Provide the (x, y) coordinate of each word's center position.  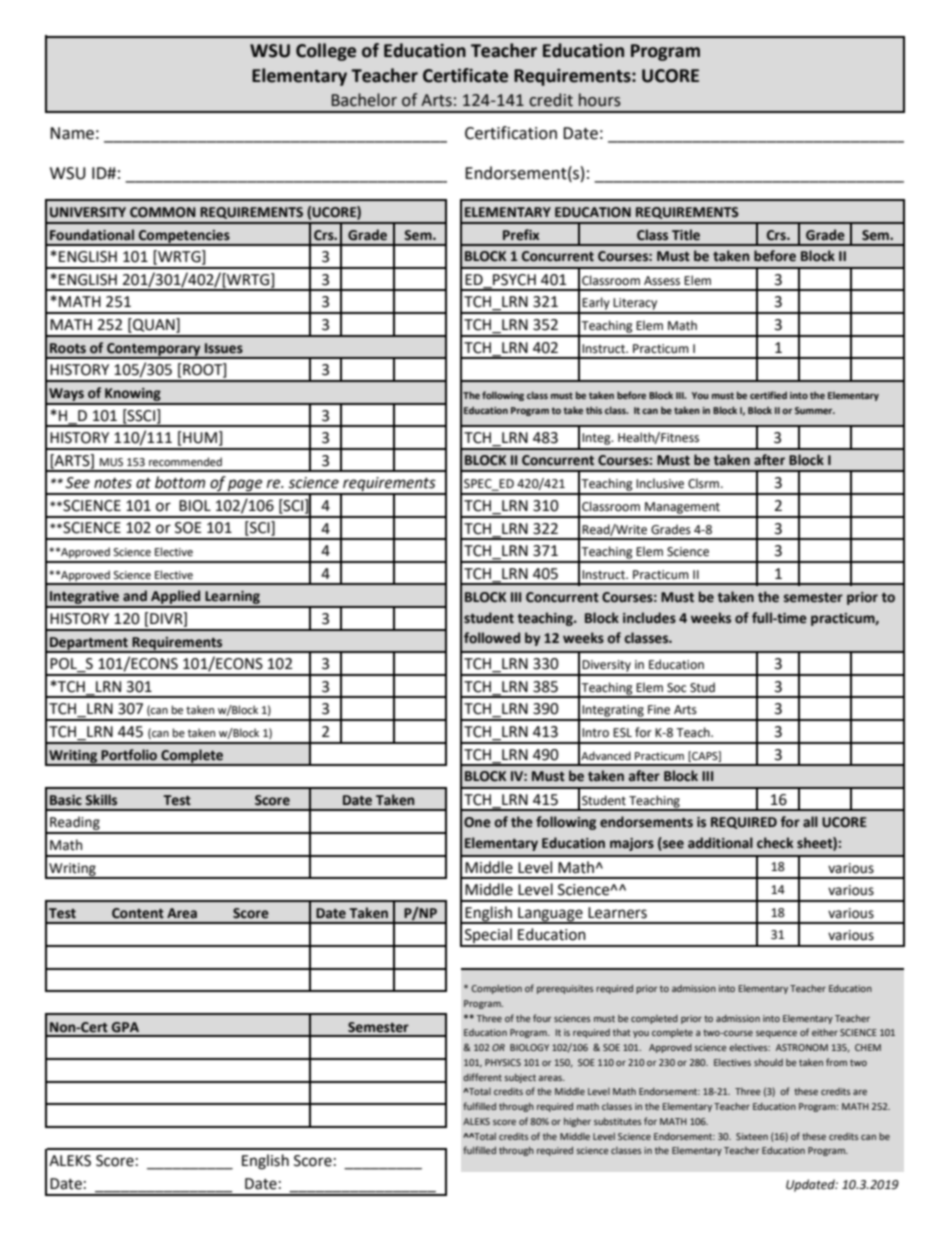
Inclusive (660, 483)
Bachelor (364, 100)
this (594, 410)
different (482, 1077)
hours (600, 100)
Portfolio (129, 755)
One (477, 822)
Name (72, 133)
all (810, 821)
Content (138, 913)
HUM (199, 437)
